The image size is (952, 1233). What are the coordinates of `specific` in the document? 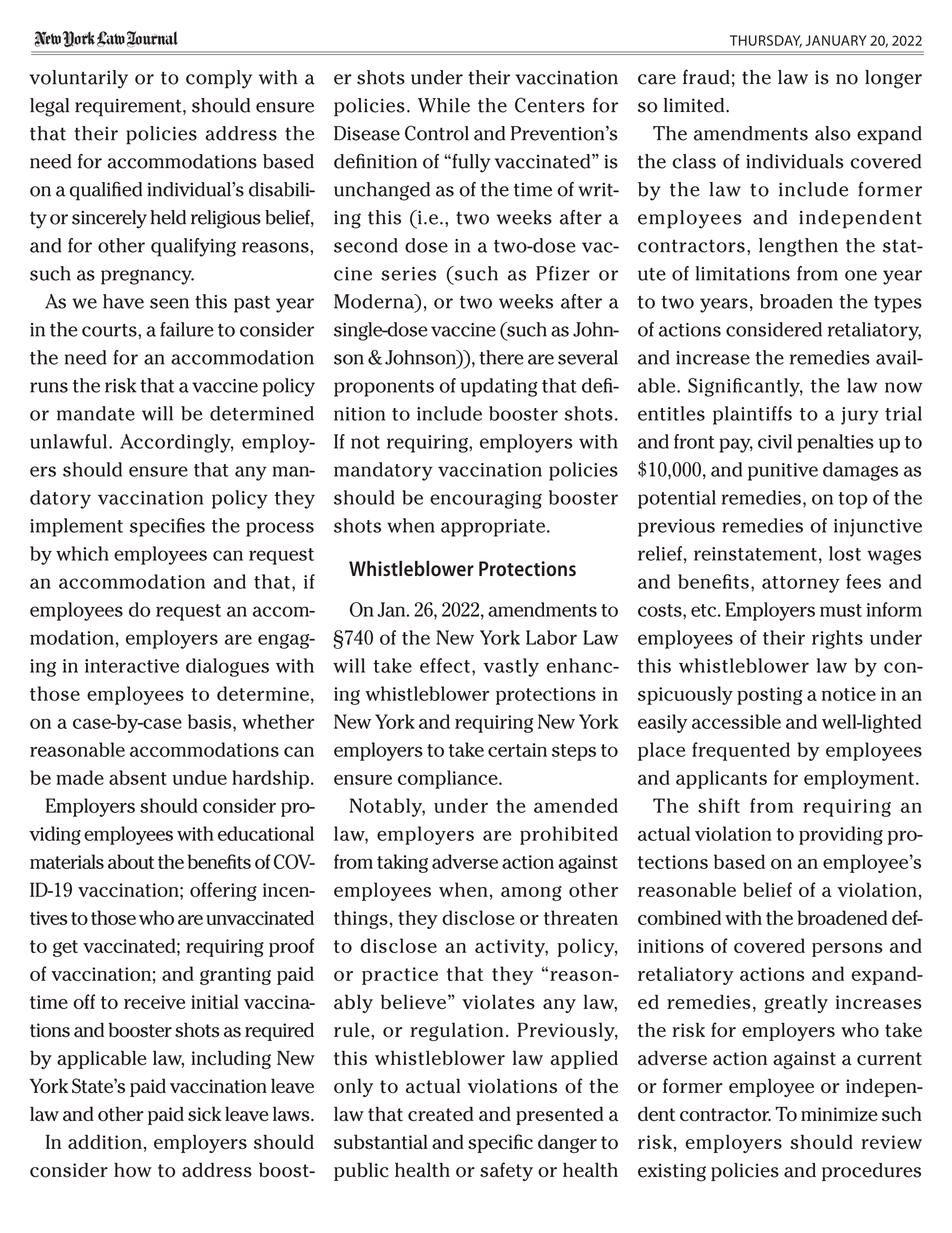 It's located at (500, 1143).
